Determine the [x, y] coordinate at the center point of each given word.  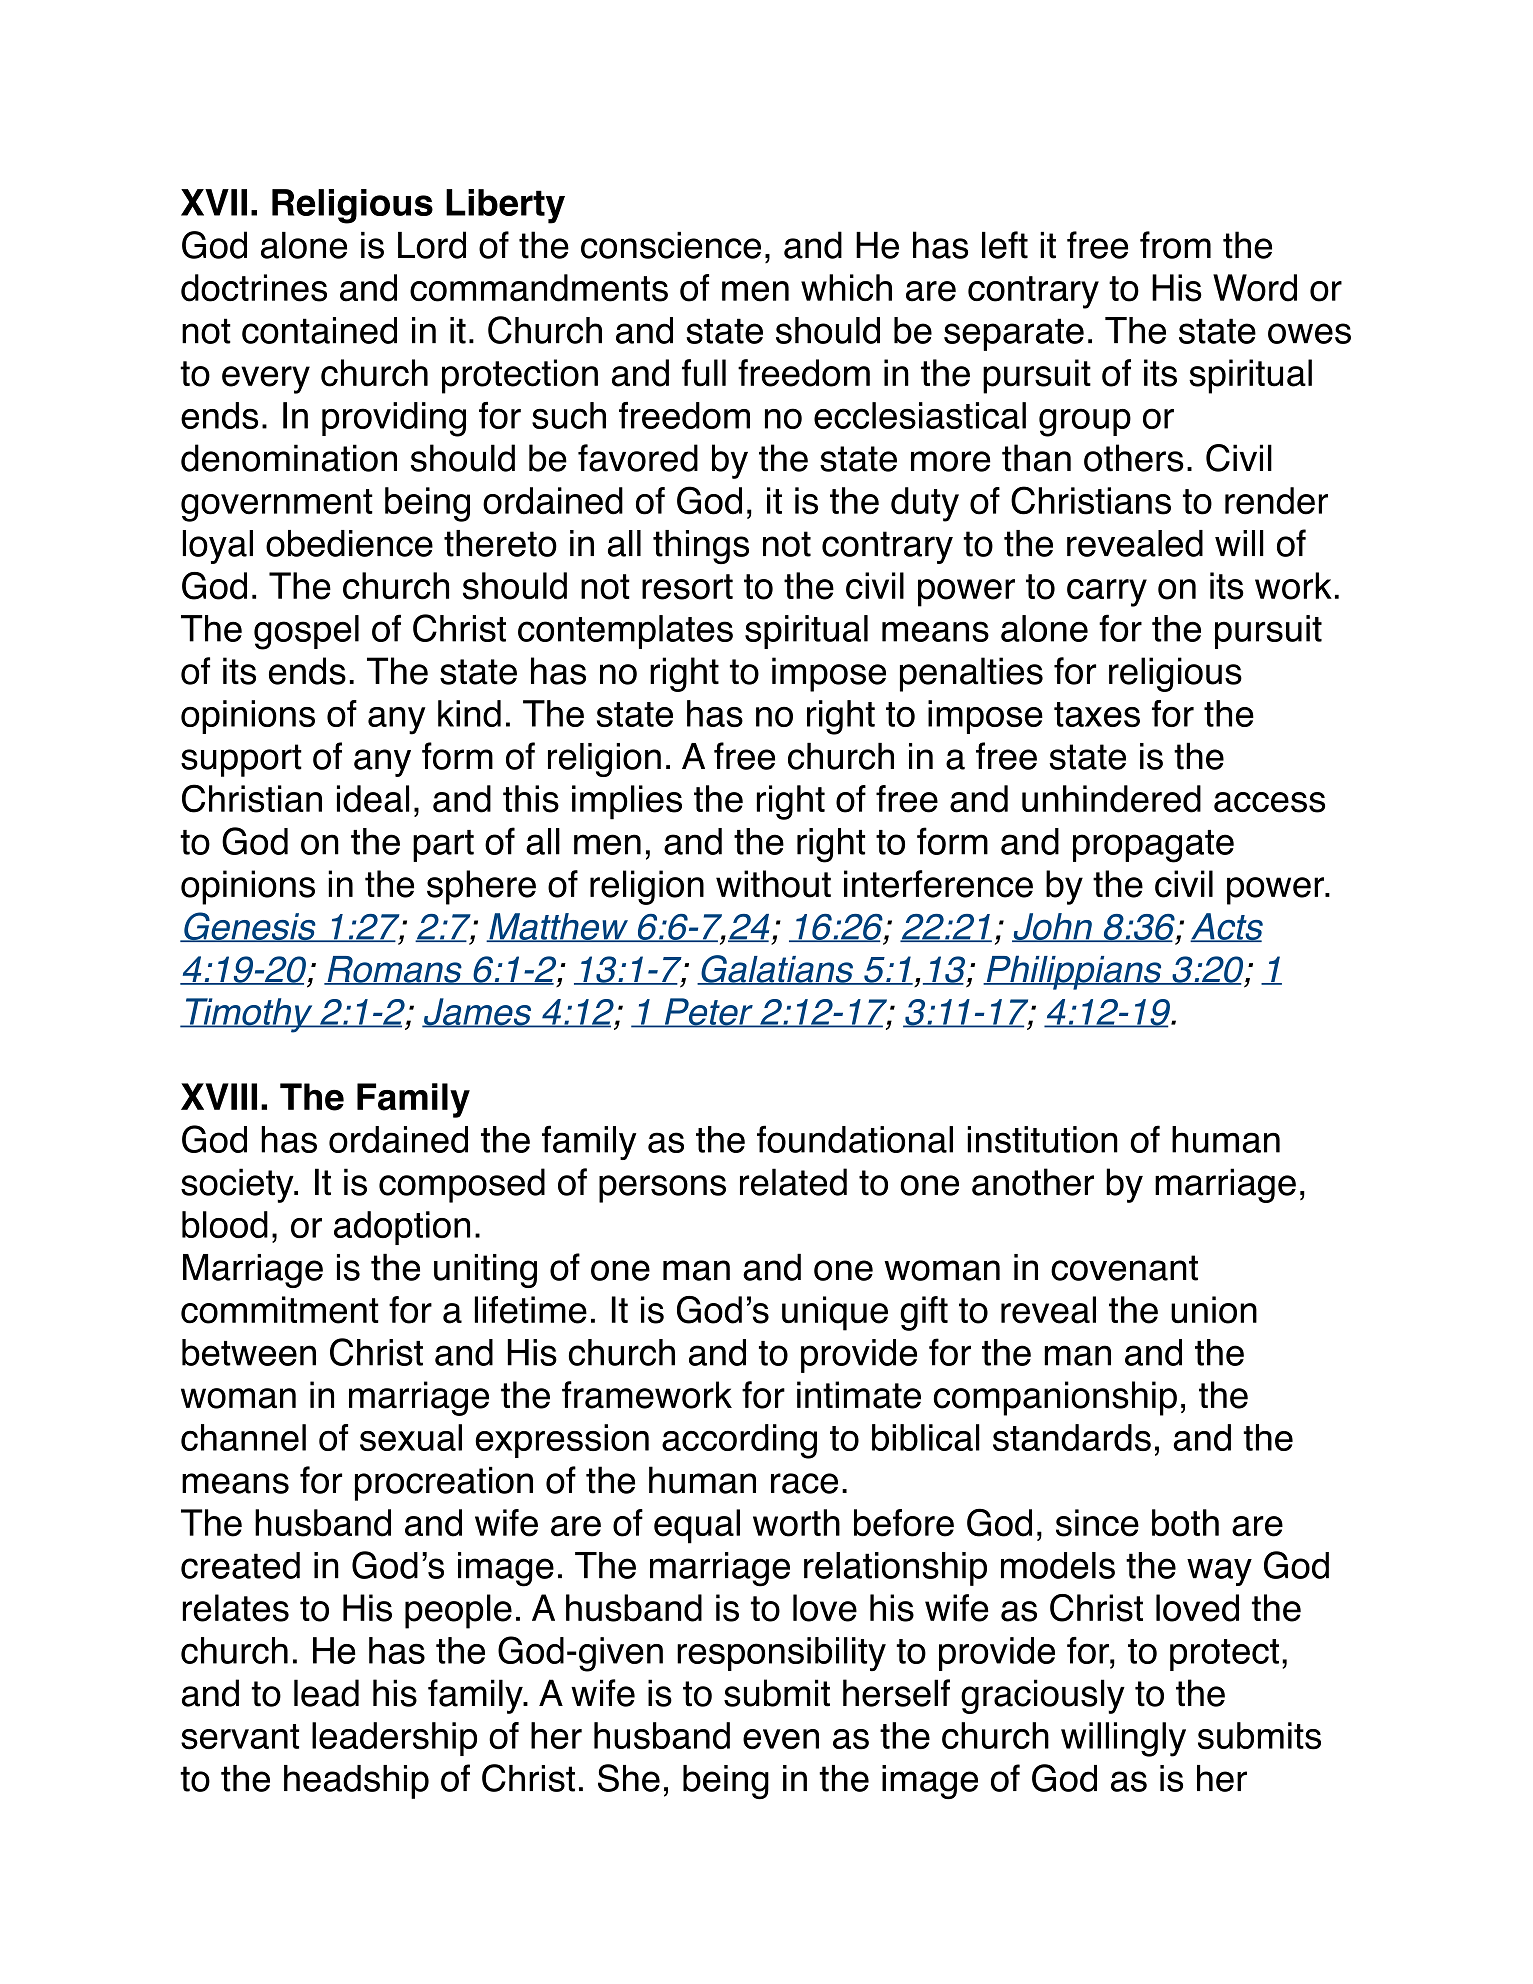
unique [835, 1313]
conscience [671, 245]
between [249, 1352]
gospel [306, 632]
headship [356, 1782]
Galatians [777, 970]
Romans [394, 970]
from [1175, 245]
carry [1107, 593]
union [1214, 1310]
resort [687, 587]
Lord [432, 245]
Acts [1226, 927]
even [781, 1739]
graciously [1043, 1696]
